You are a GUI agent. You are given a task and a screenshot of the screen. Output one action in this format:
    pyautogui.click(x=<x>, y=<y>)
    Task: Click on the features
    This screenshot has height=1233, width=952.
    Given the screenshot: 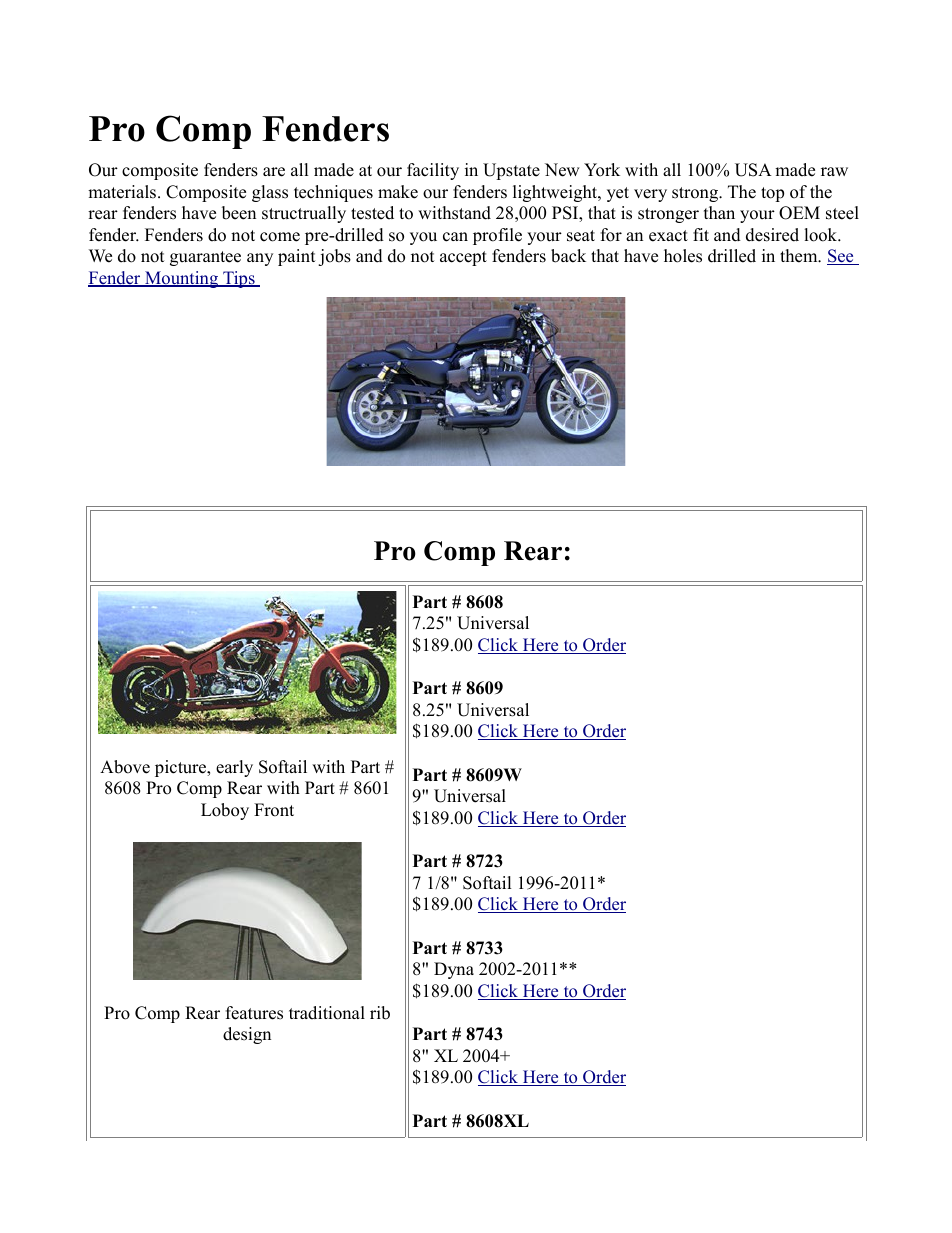 What is the action you would take?
    pyautogui.click(x=254, y=1013)
